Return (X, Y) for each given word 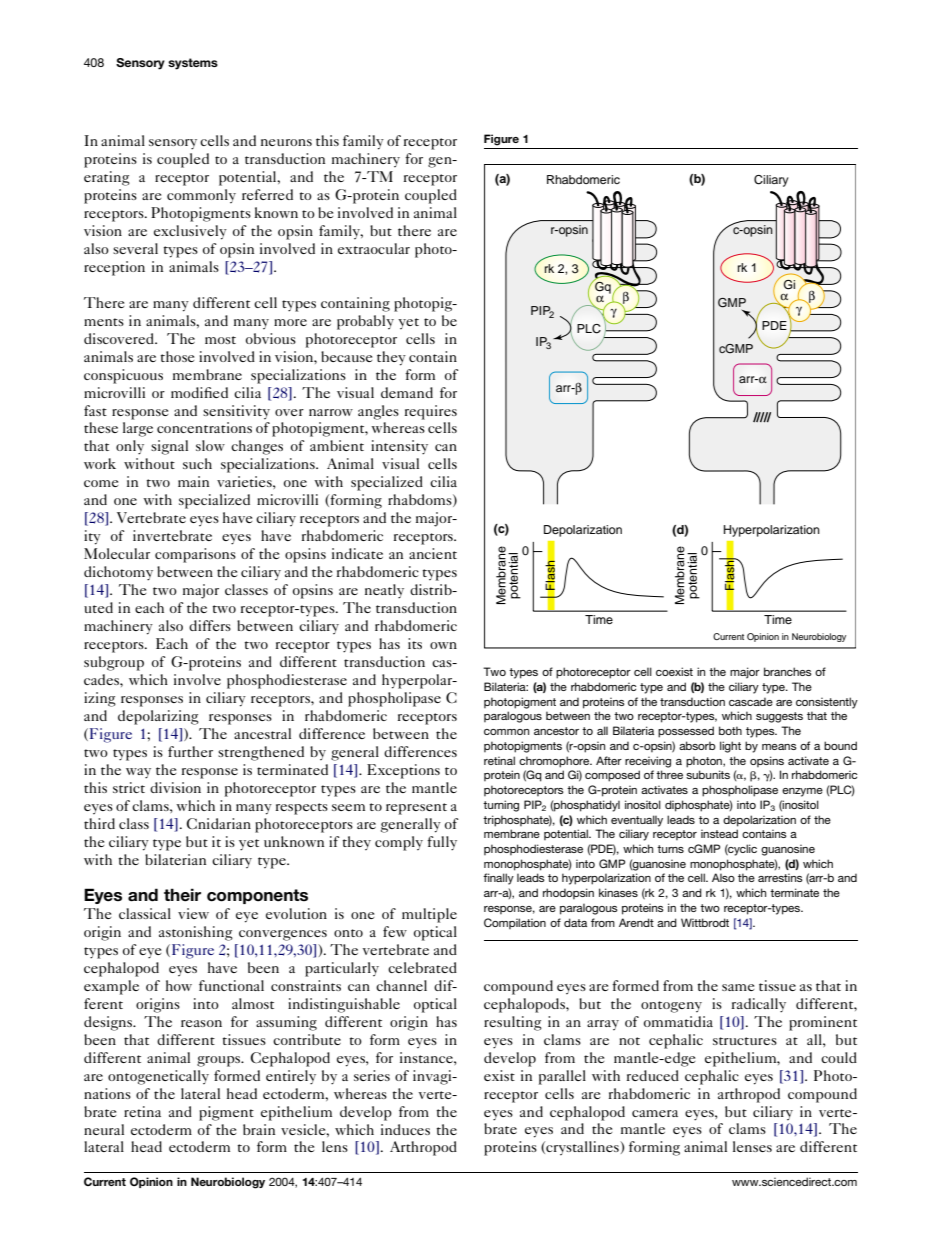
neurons (286, 142)
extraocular (374, 248)
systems (193, 64)
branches (788, 671)
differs (210, 625)
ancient (433, 553)
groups (220, 1061)
